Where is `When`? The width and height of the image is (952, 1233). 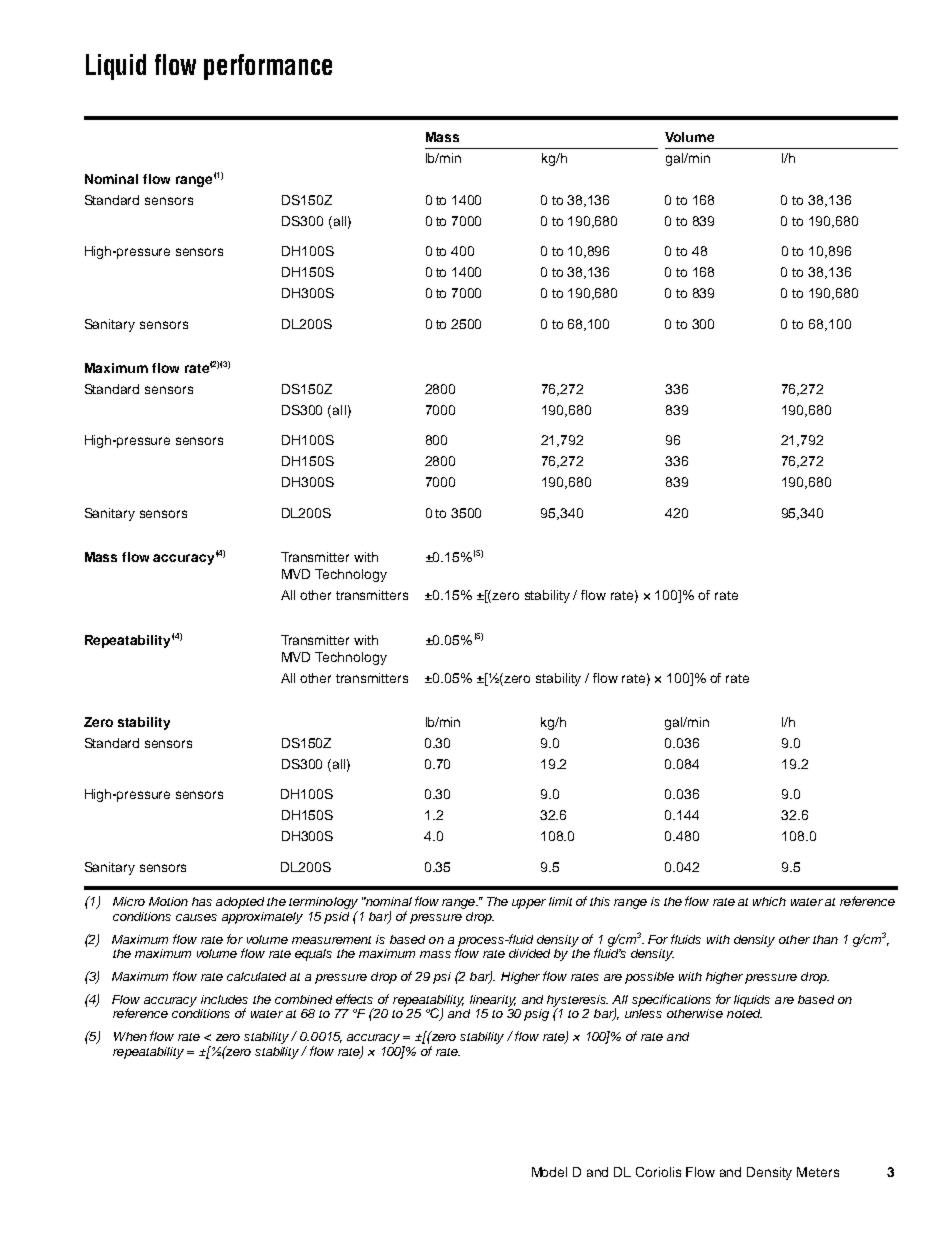 When is located at coordinates (130, 1036).
